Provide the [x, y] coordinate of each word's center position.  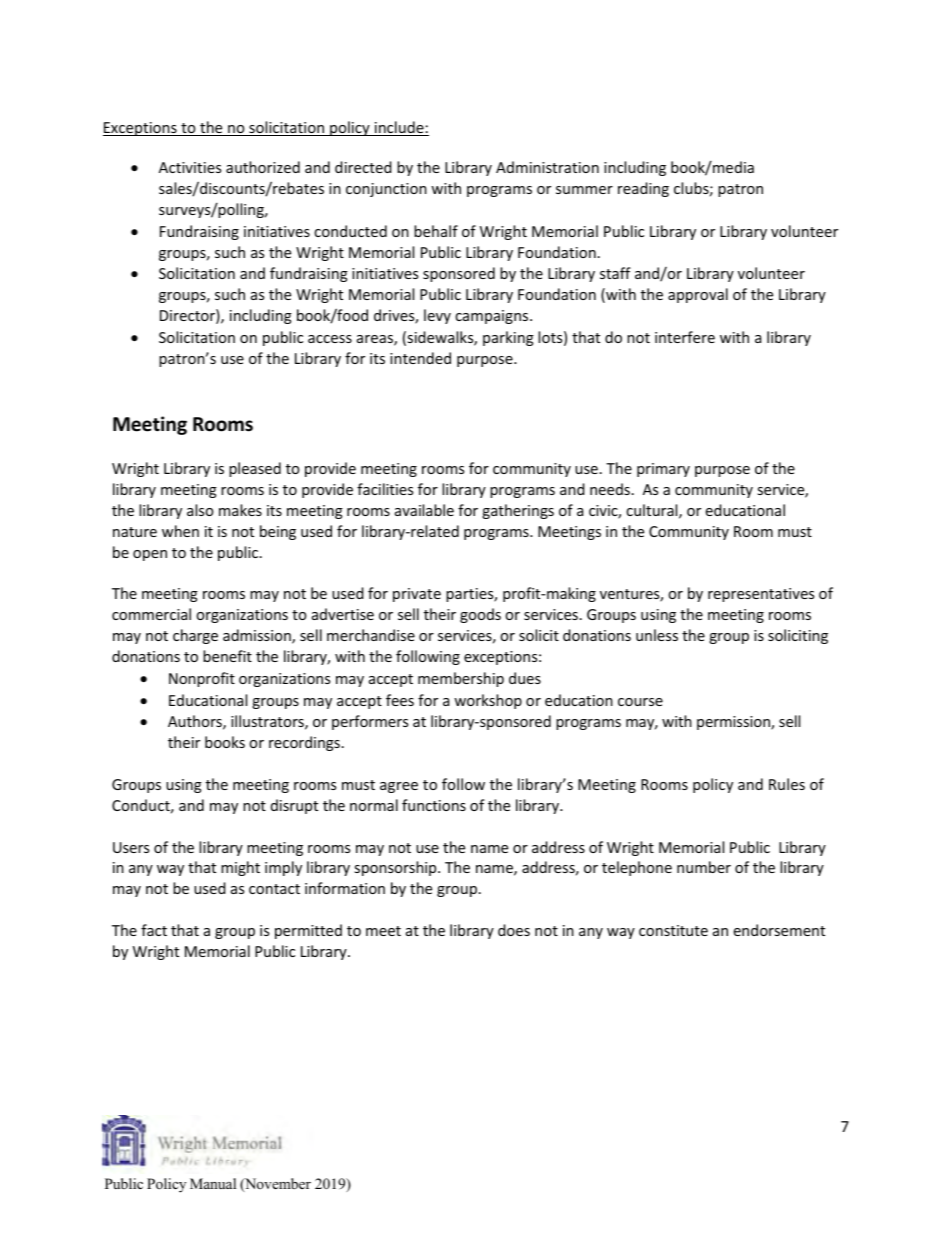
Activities [190, 167]
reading [643, 189]
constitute [673, 930]
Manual [213, 1183]
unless [657, 635]
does [514, 930]
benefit [227, 656]
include [399, 128]
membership [461, 679]
